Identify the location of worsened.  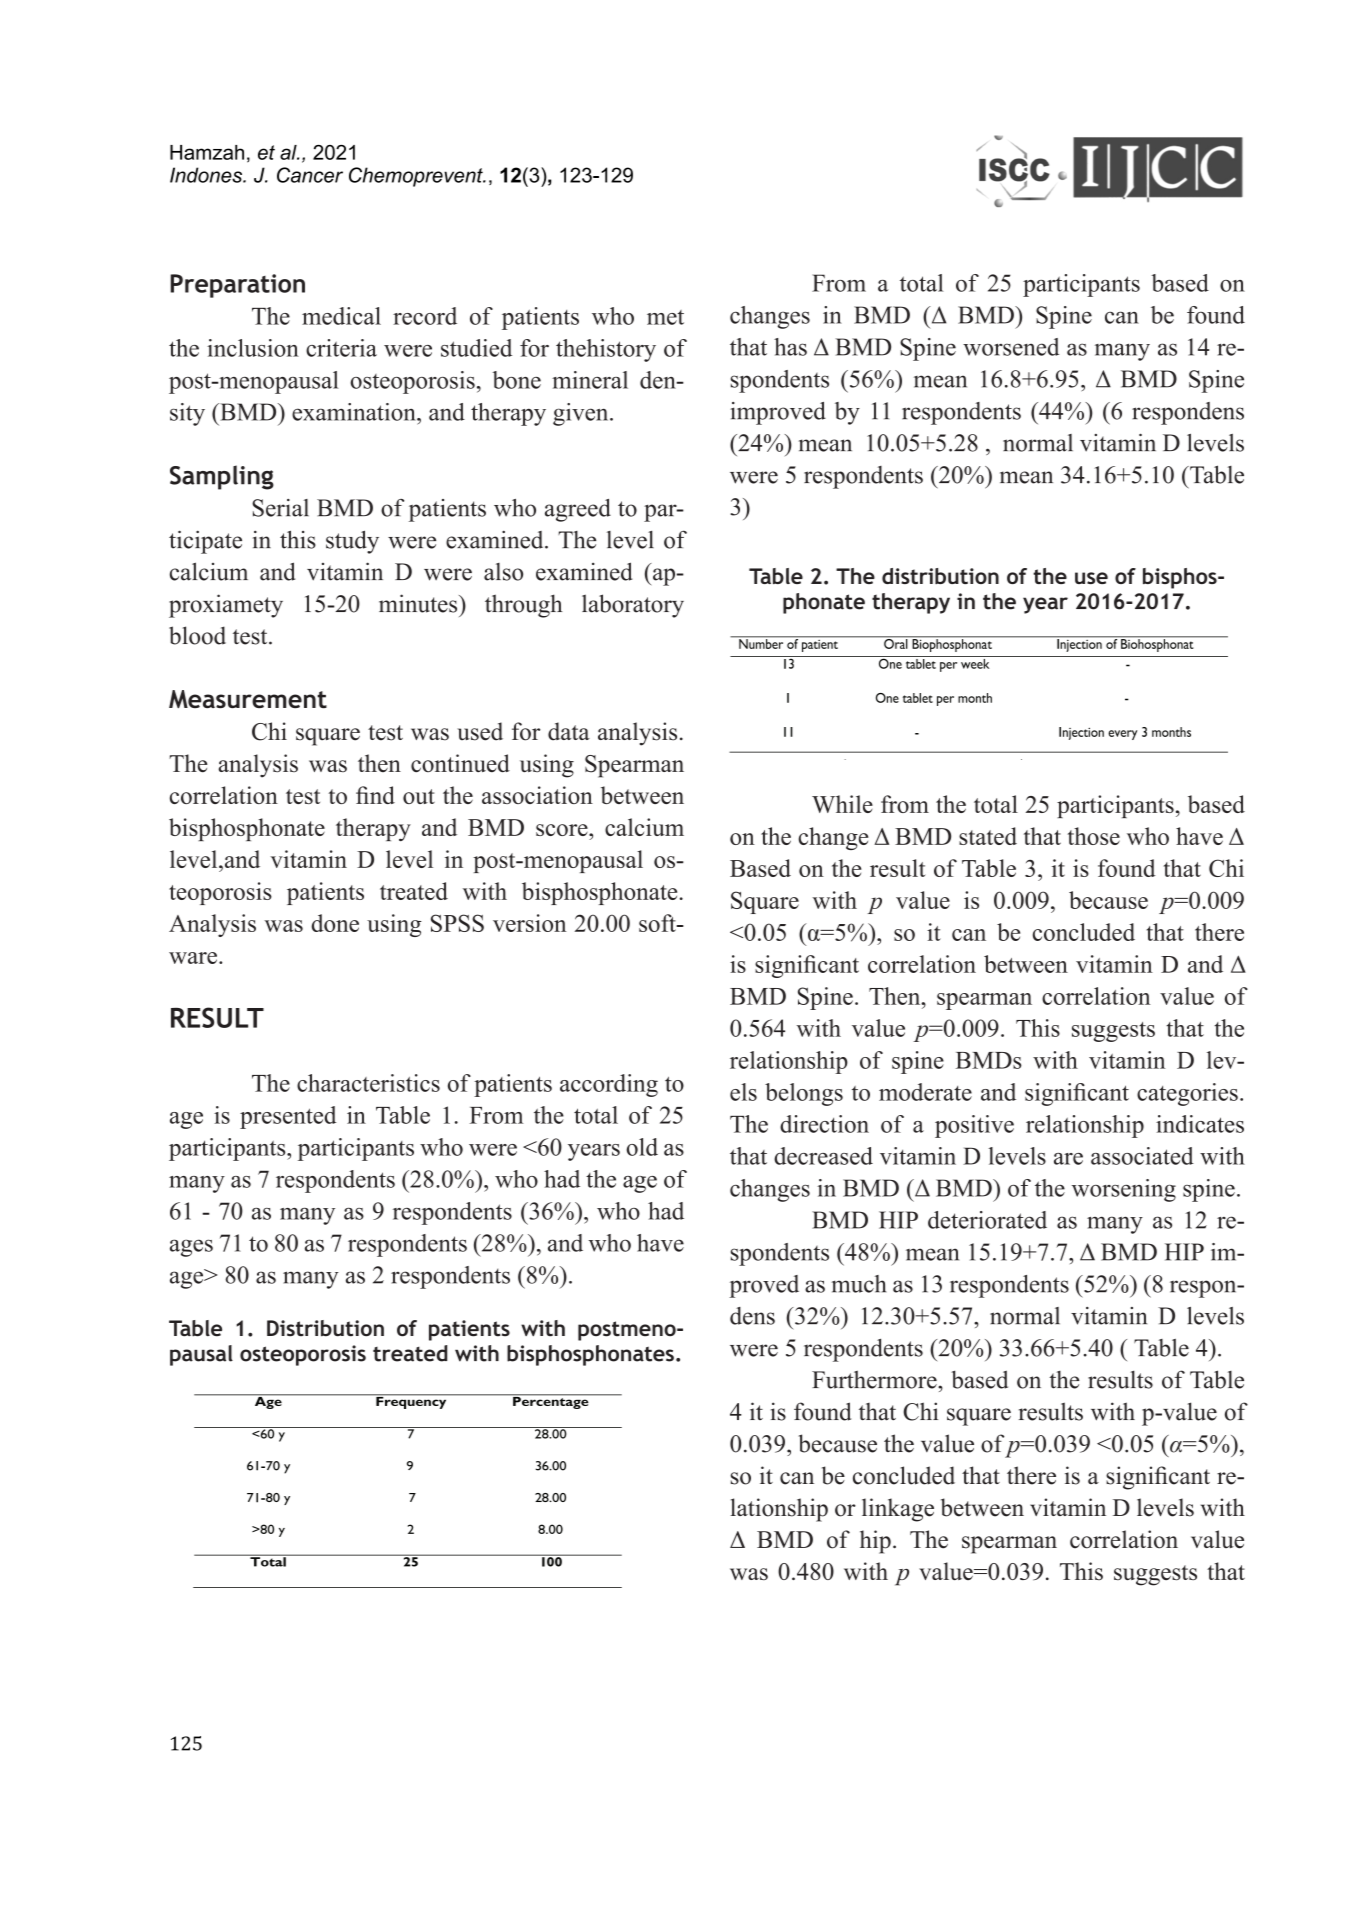
(1011, 347).
